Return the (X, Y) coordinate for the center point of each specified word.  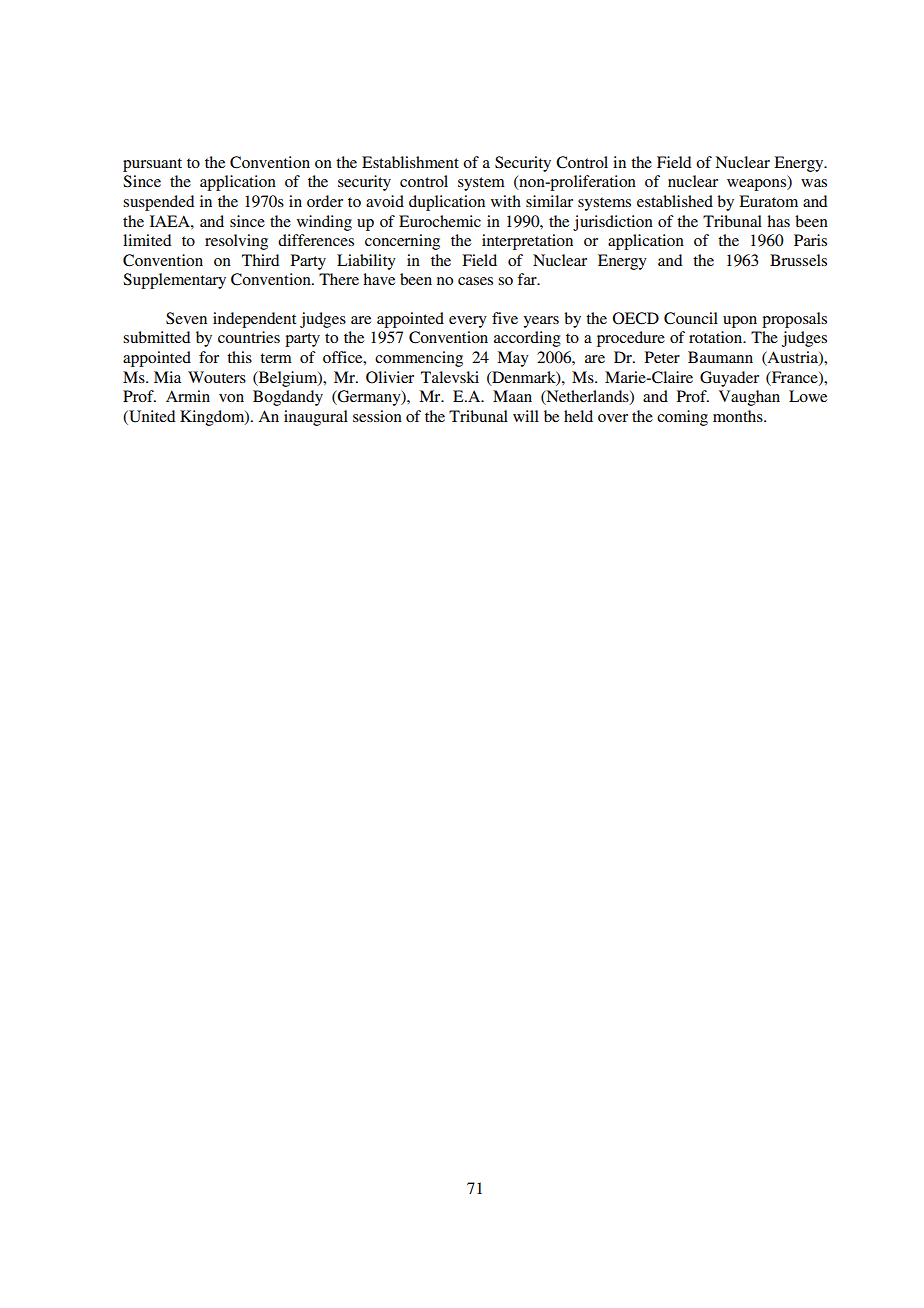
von (231, 398)
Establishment (410, 162)
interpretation (527, 242)
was (814, 183)
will (526, 416)
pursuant (152, 165)
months (739, 416)
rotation (717, 337)
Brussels (798, 260)
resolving (236, 242)
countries (249, 337)
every (468, 322)
